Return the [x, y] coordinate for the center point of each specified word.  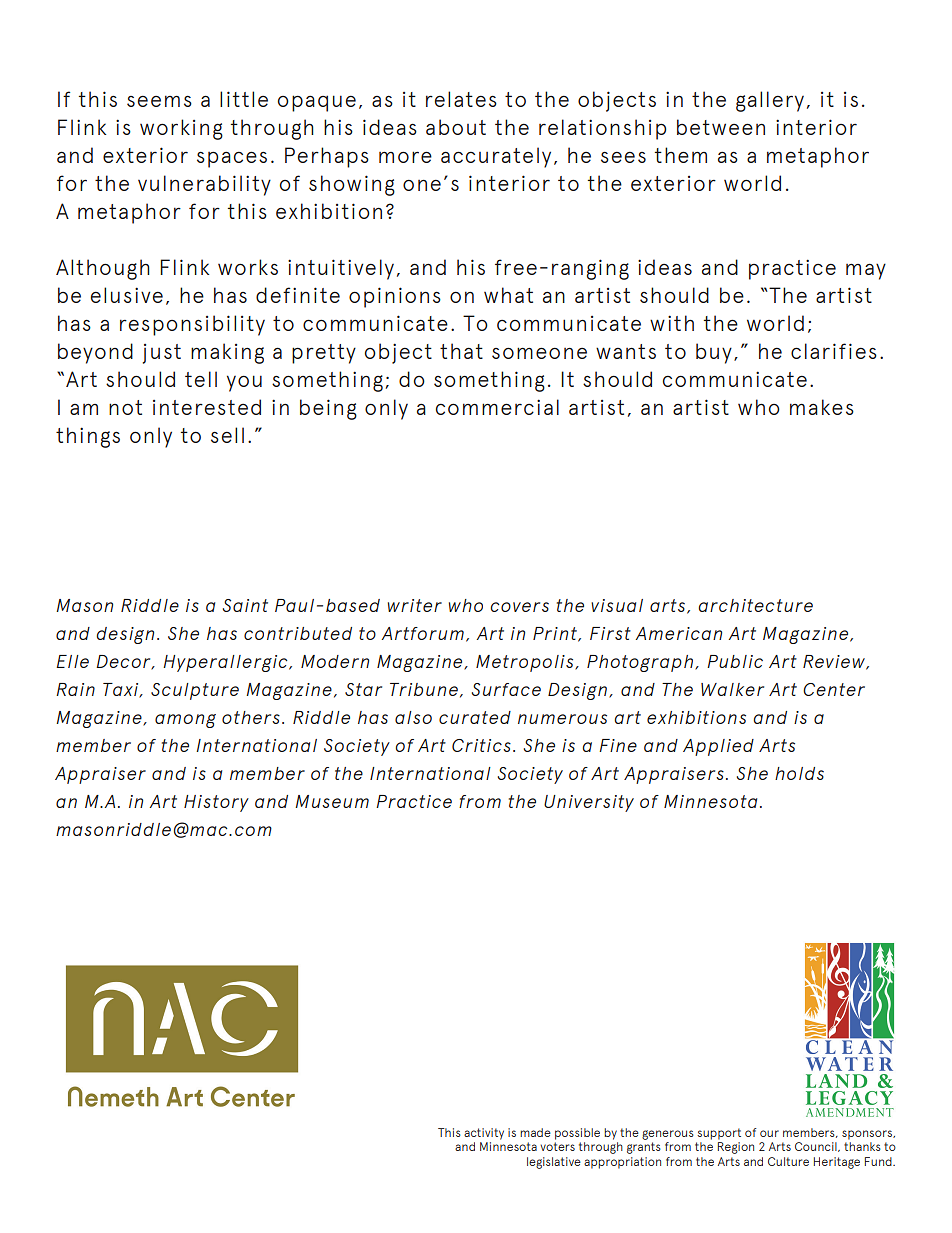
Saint [245, 605]
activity [484, 1134]
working [181, 129]
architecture [755, 605]
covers [519, 607]
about [456, 127]
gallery [770, 101]
